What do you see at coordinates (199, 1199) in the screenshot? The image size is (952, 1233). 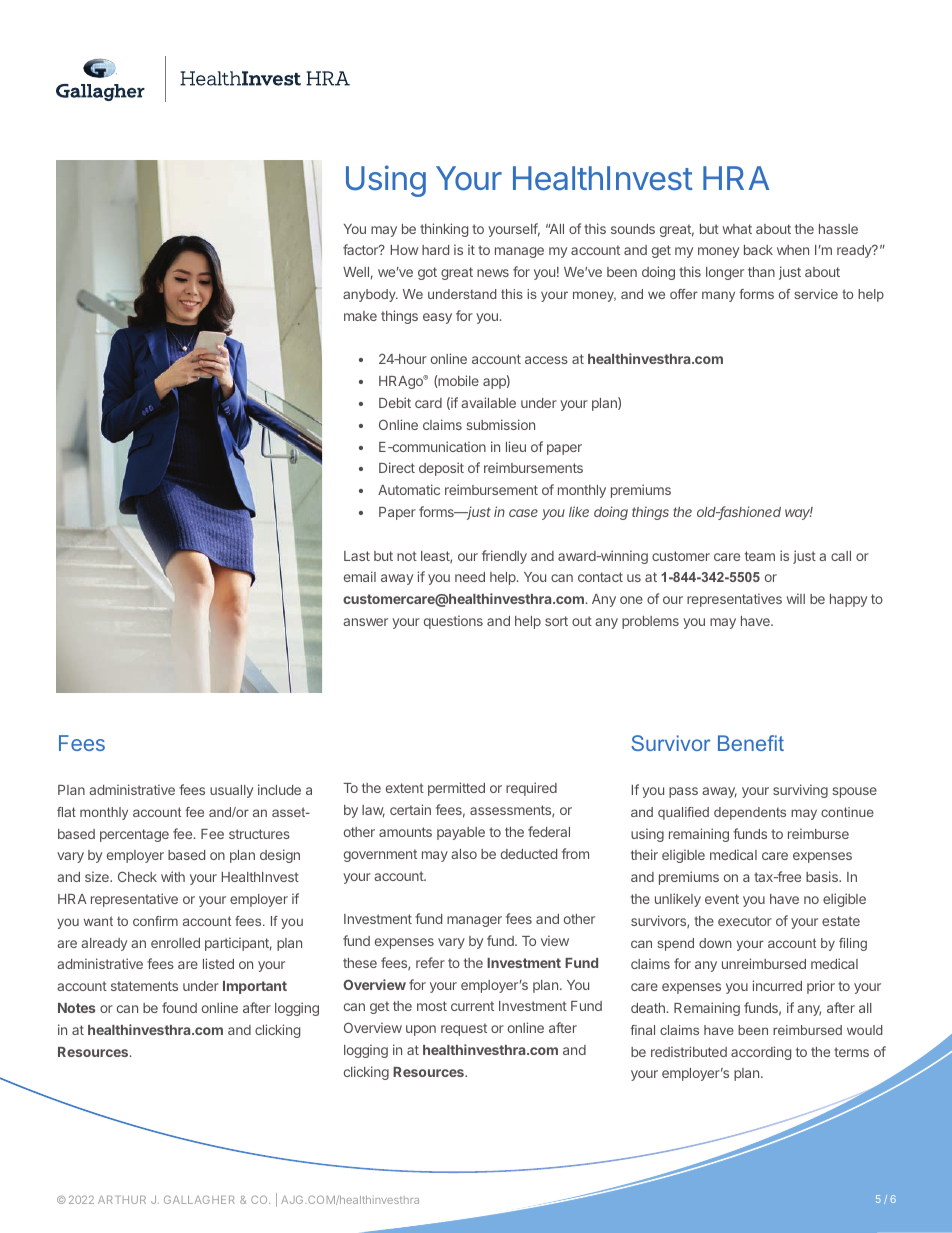 I see `GALLAGHER` at bounding box center [199, 1199].
